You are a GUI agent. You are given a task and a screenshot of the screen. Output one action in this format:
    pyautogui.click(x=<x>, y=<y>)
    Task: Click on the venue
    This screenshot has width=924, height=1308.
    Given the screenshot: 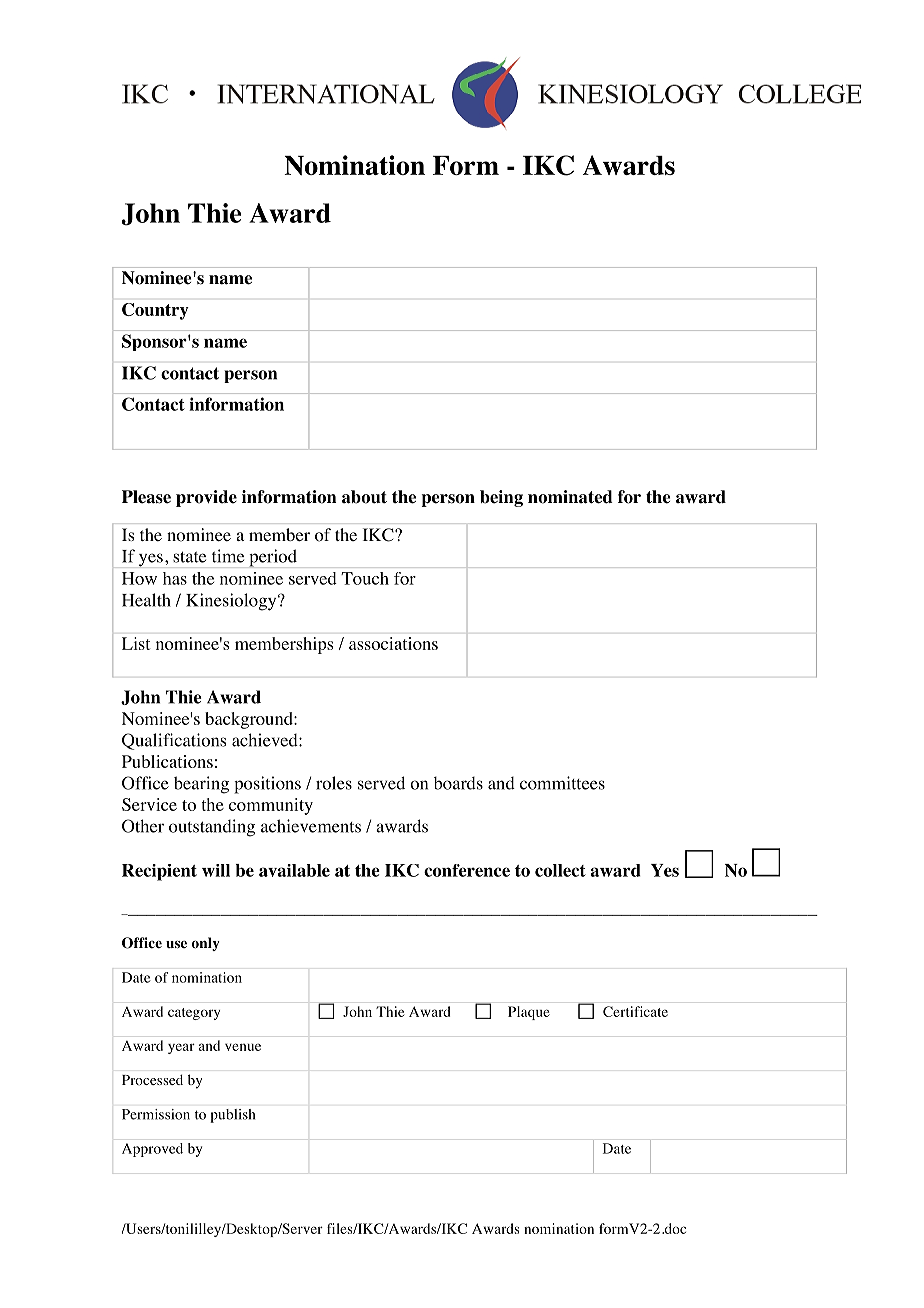 What is the action you would take?
    pyautogui.click(x=243, y=1047)
